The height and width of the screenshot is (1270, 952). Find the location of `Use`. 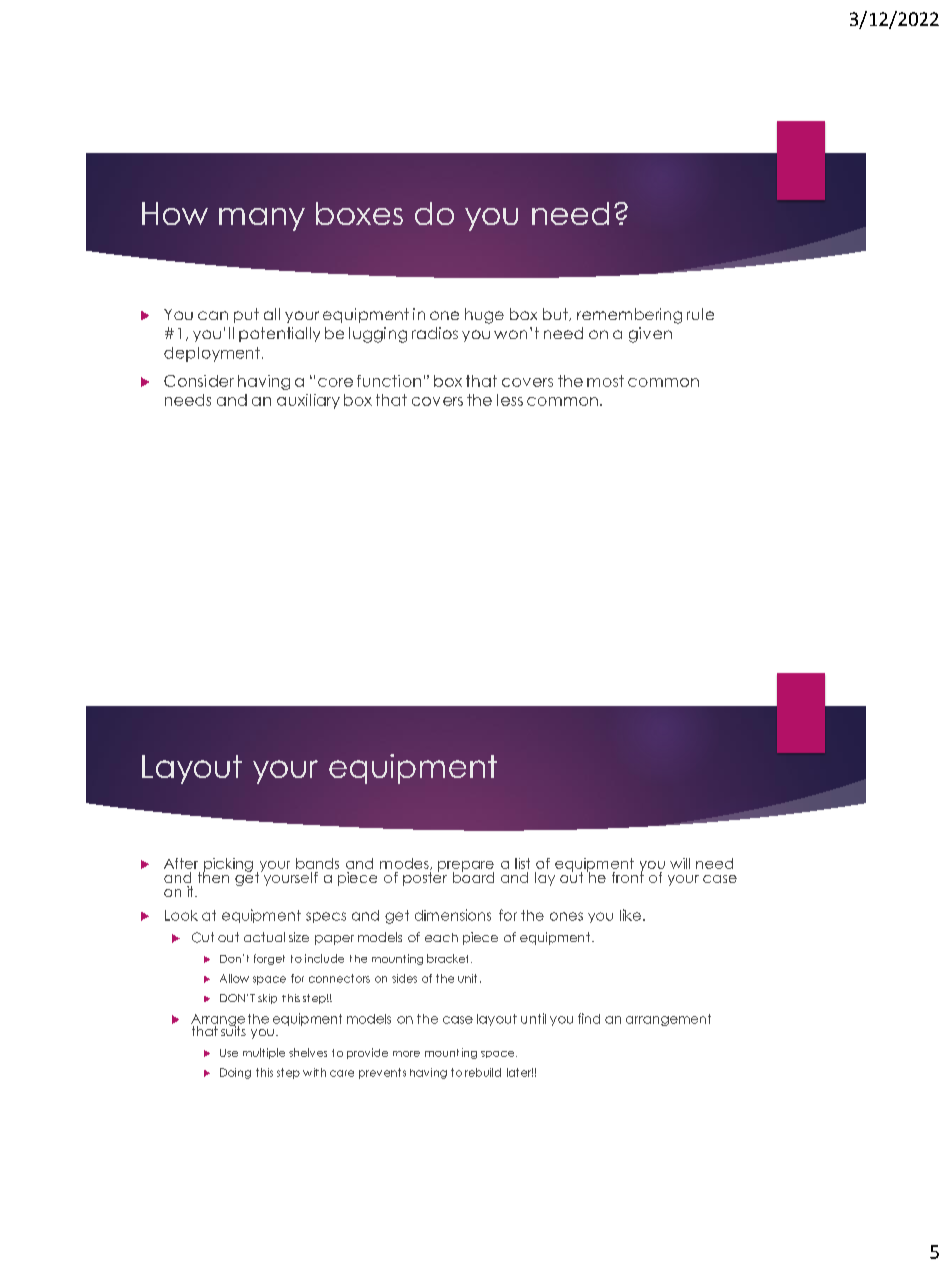

Use is located at coordinates (229, 1053).
